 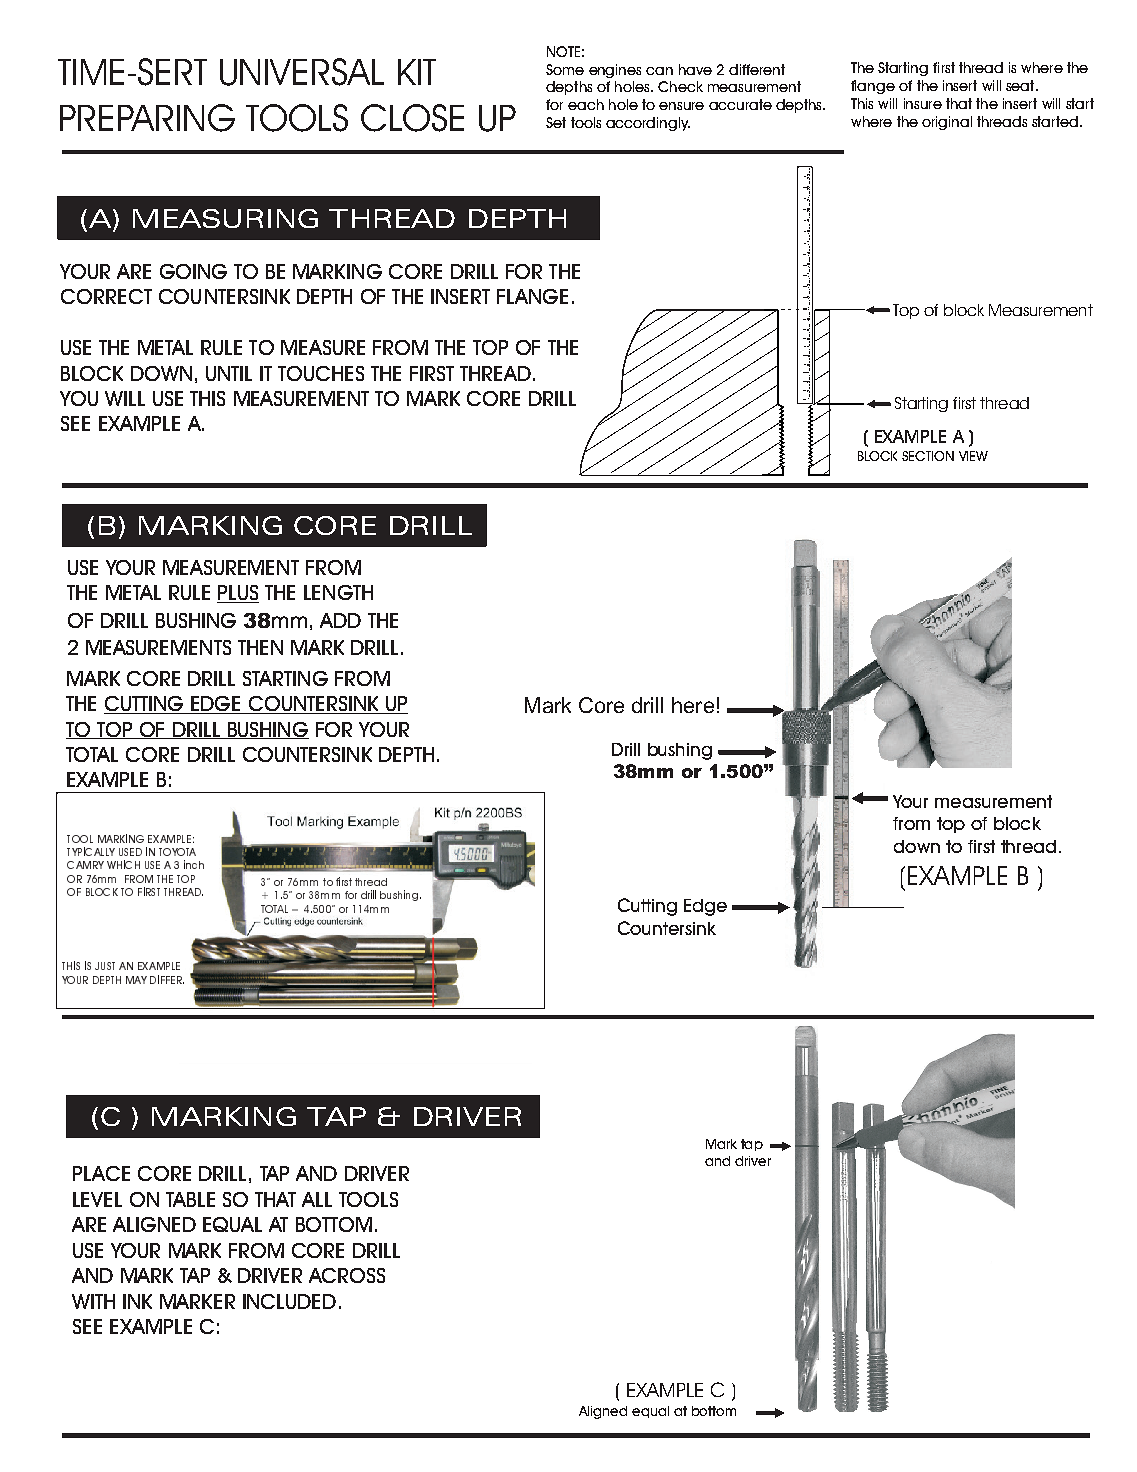 I want to click on THEN, so click(x=260, y=647).
